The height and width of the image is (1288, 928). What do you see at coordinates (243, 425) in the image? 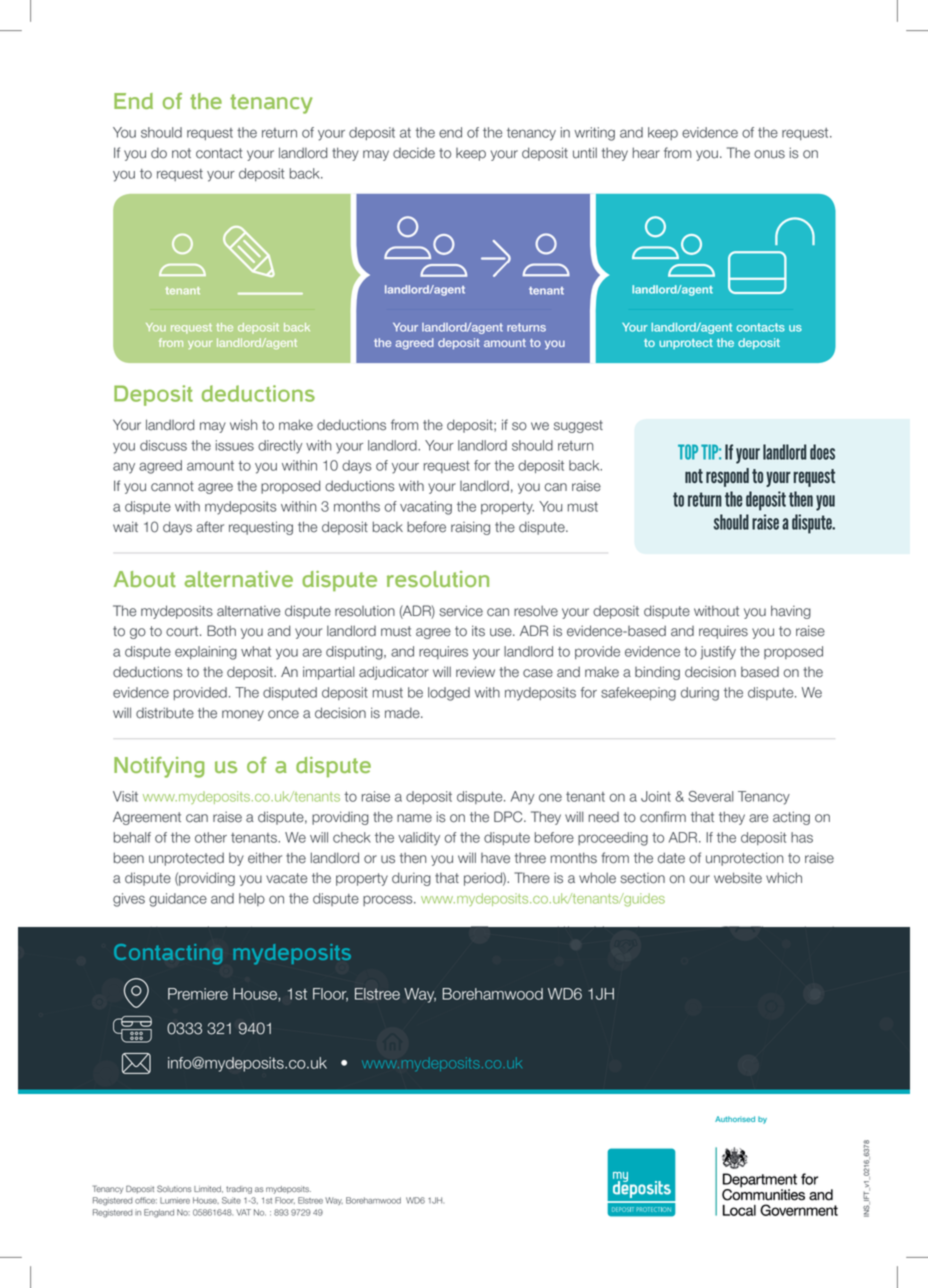
I see `wish` at bounding box center [243, 425].
